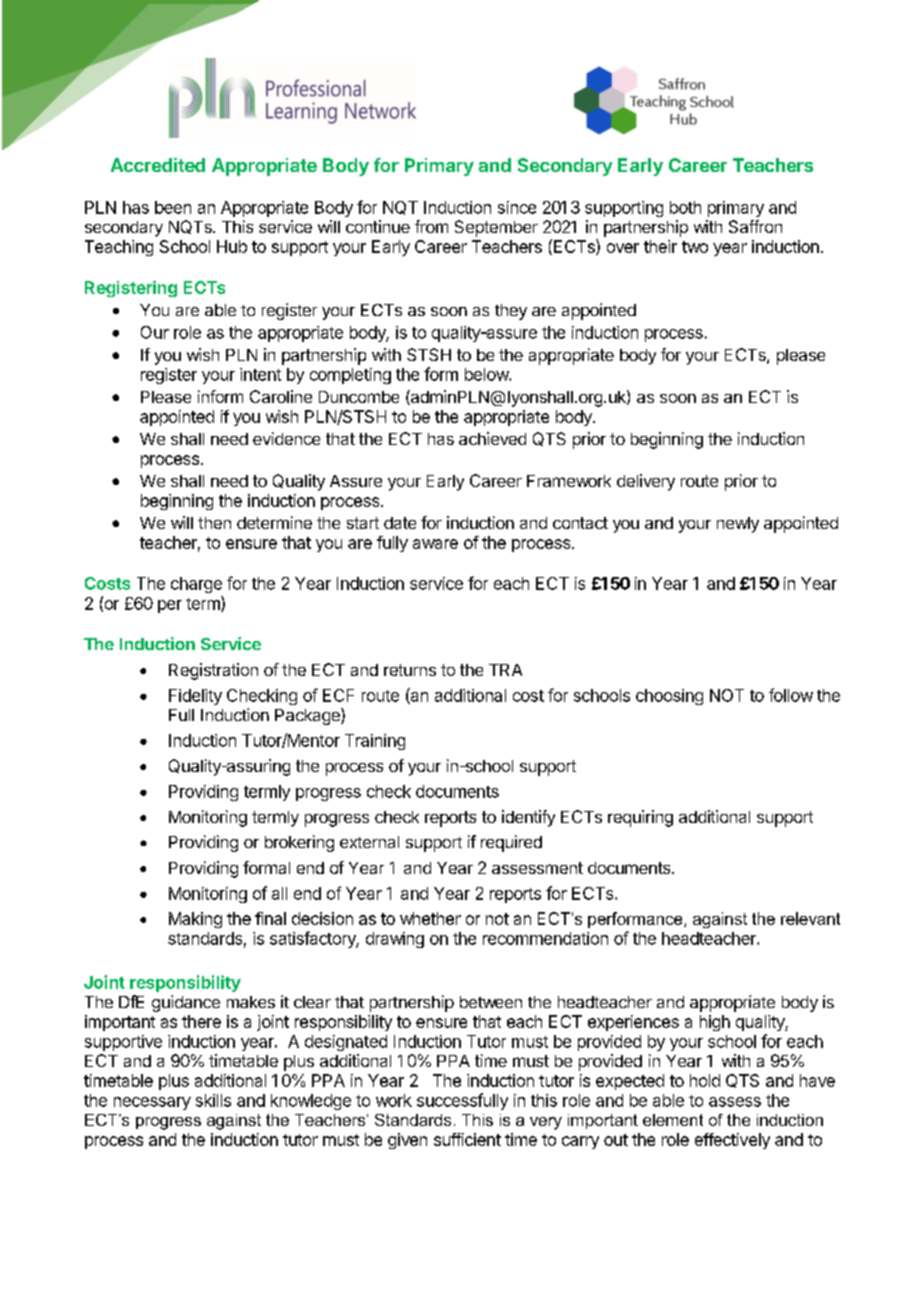 This document has height=1308, width=924. What do you see at coordinates (173, 207) in the document?
I see `been` at bounding box center [173, 207].
